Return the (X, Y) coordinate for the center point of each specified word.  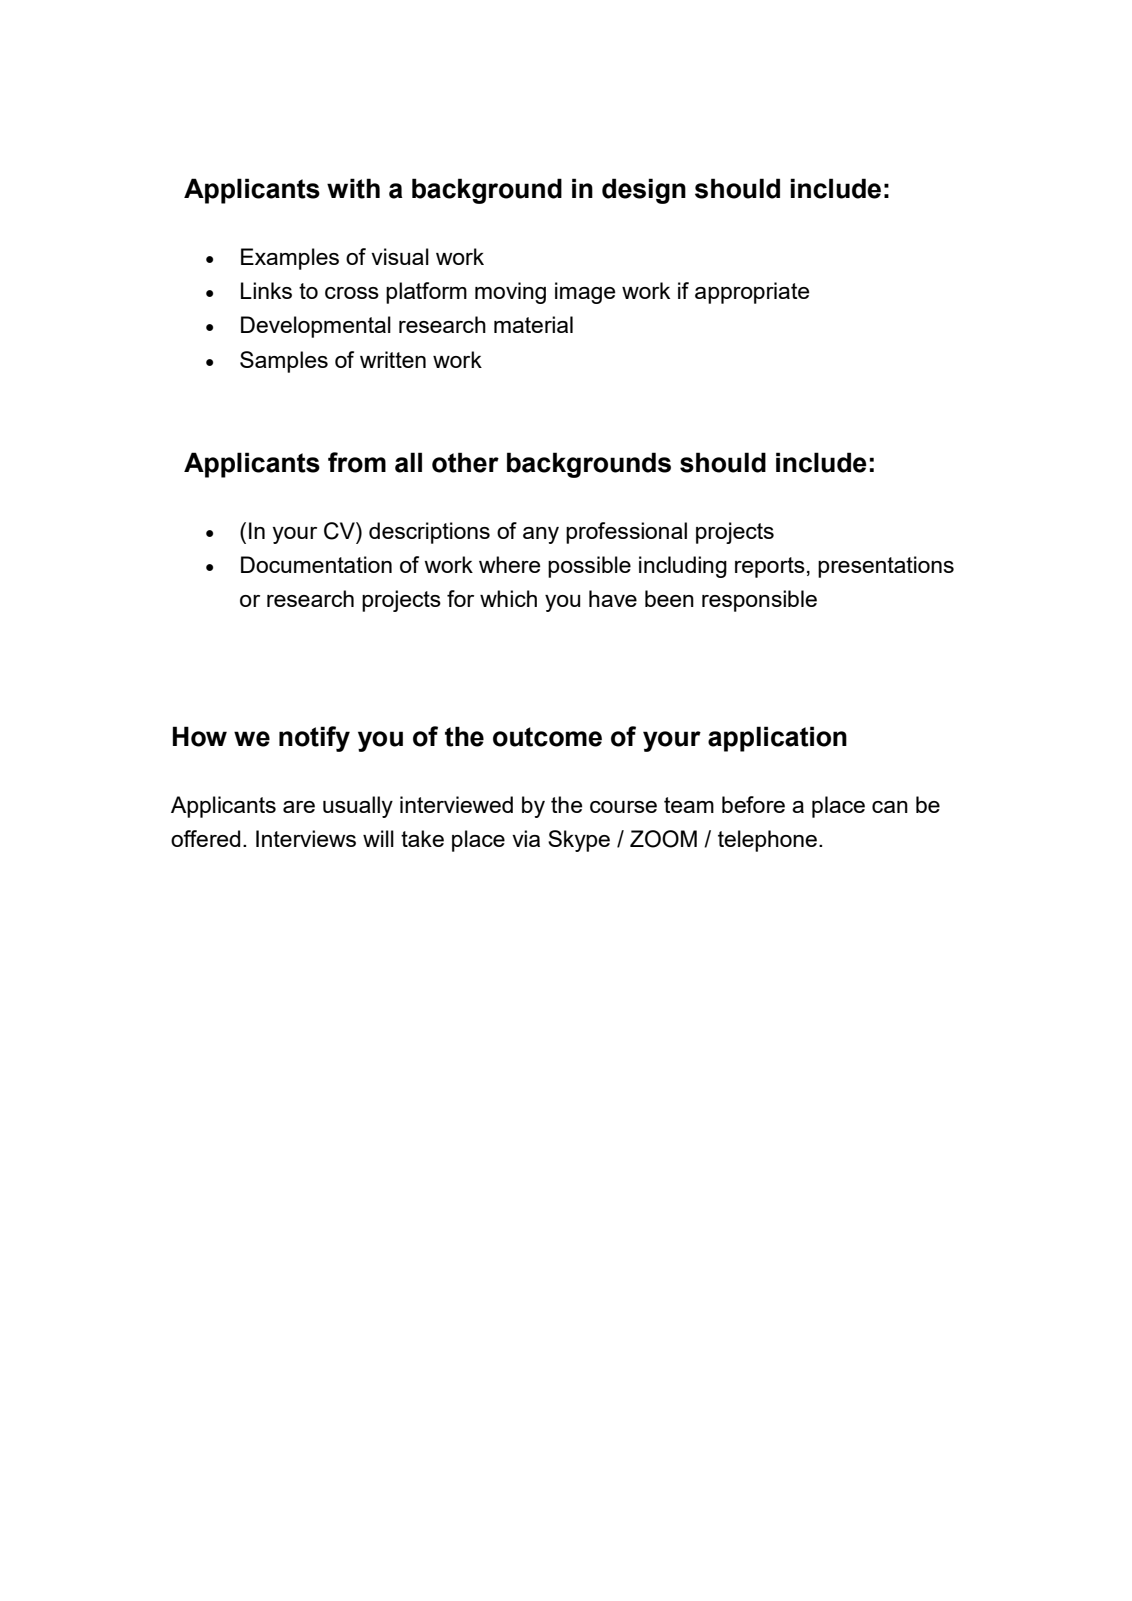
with (353, 188)
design (644, 191)
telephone (769, 841)
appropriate (752, 293)
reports (770, 567)
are (299, 807)
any (541, 535)
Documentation (316, 564)
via (526, 838)
